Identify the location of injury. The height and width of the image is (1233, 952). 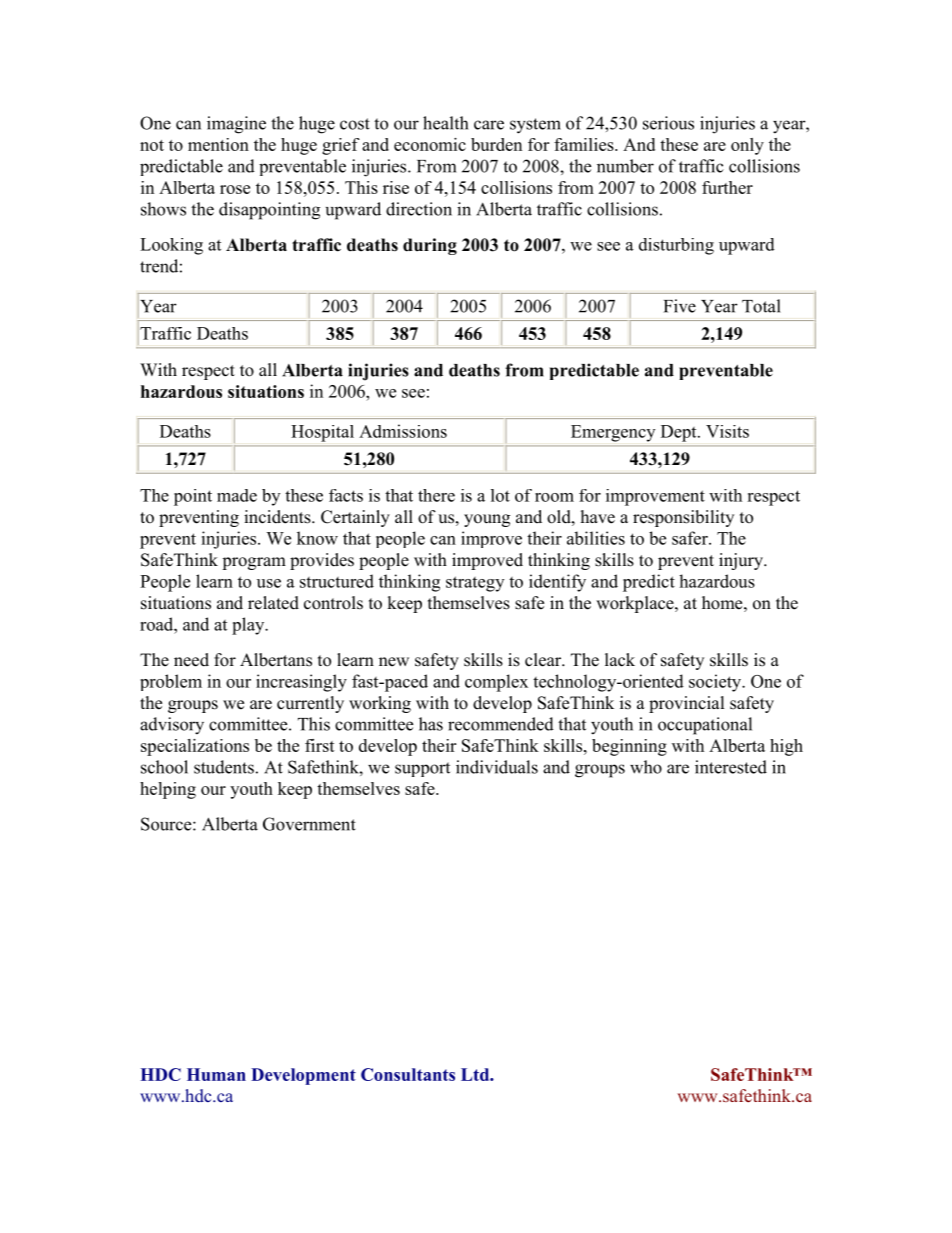
(742, 561).
